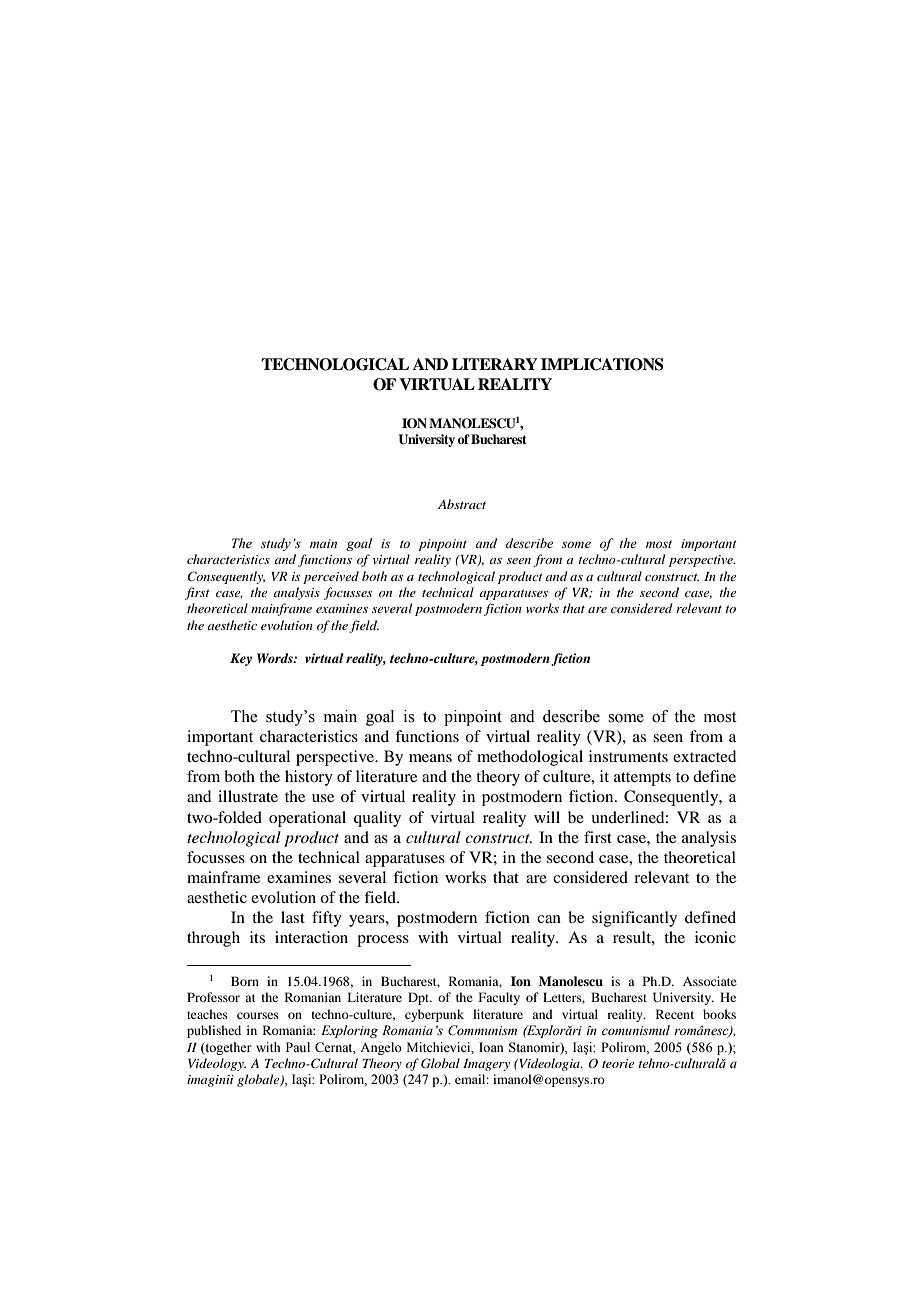  I want to click on Abstract, so click(462, 504).
